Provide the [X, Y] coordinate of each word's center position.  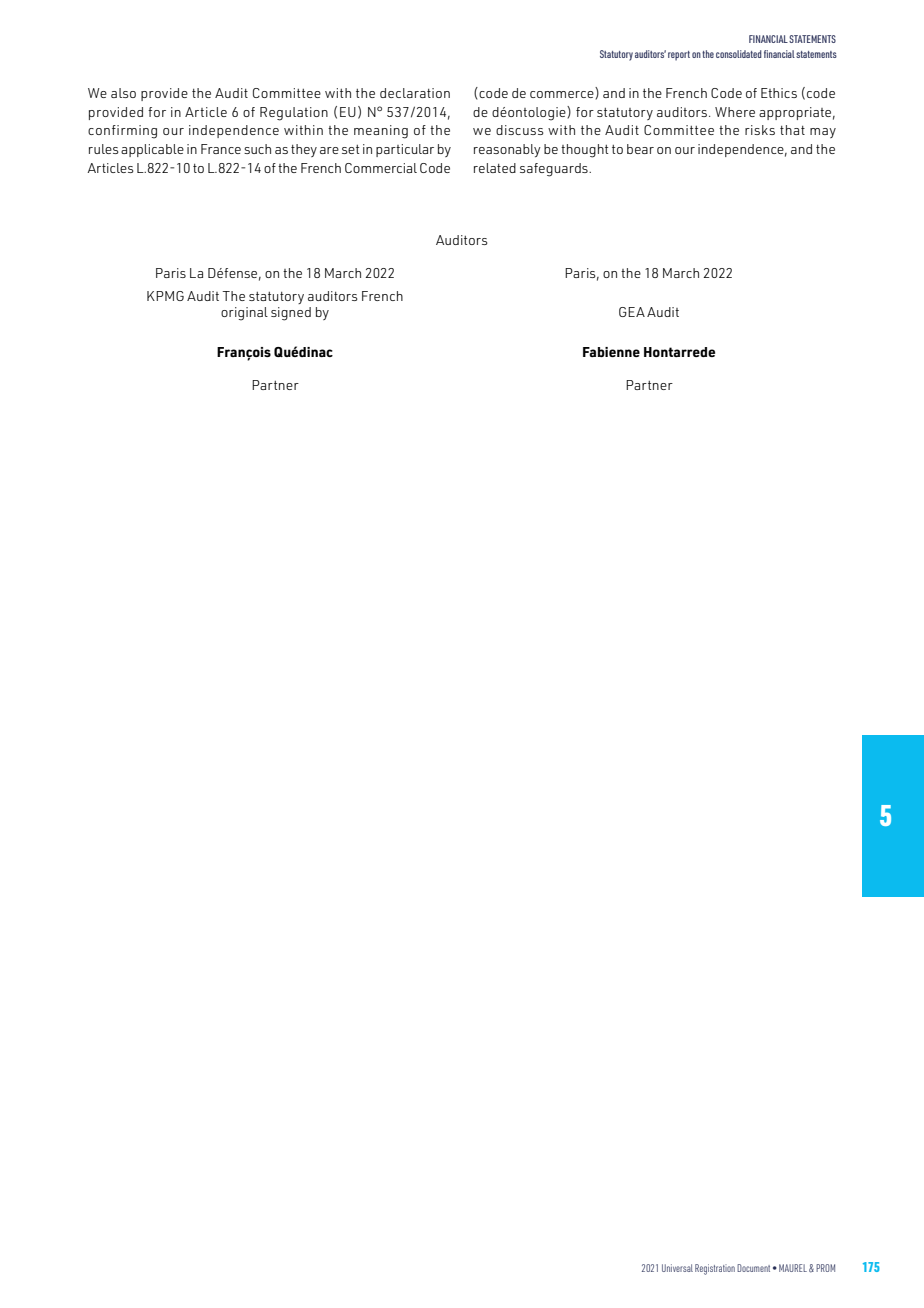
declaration [415, 93]
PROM [825, 1268]
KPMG [165, 296]
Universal [677, 1268]
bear [640, 149]
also [123, 93]
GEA [632, 312]
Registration [715, 1269]
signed [291, 314]
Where [735, 112]
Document [753, 1268]
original [244, 314]
